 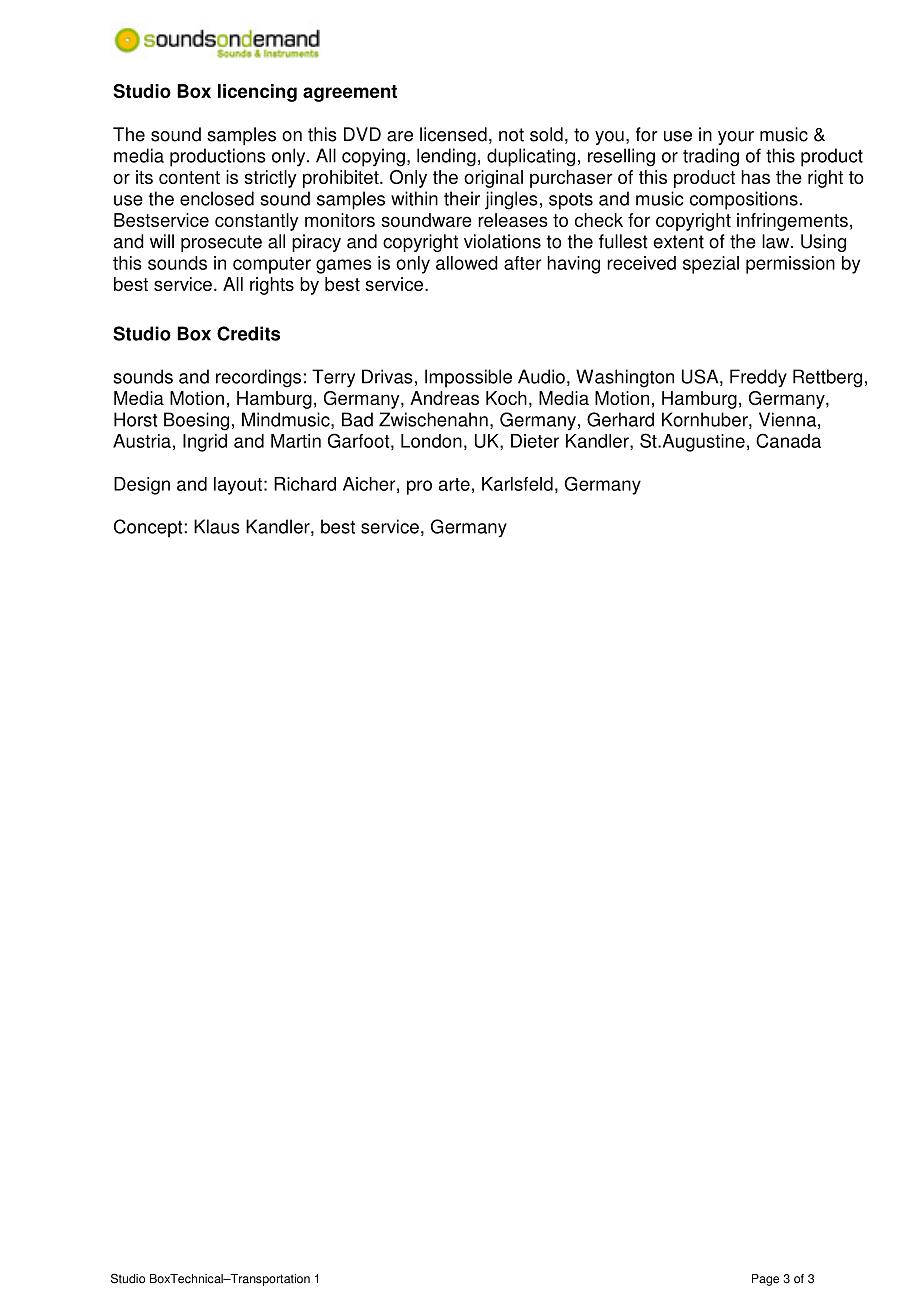 What do you see at coordinates (453, 134) in the image?
I see `licensed` at bounding box center [453, 134].
